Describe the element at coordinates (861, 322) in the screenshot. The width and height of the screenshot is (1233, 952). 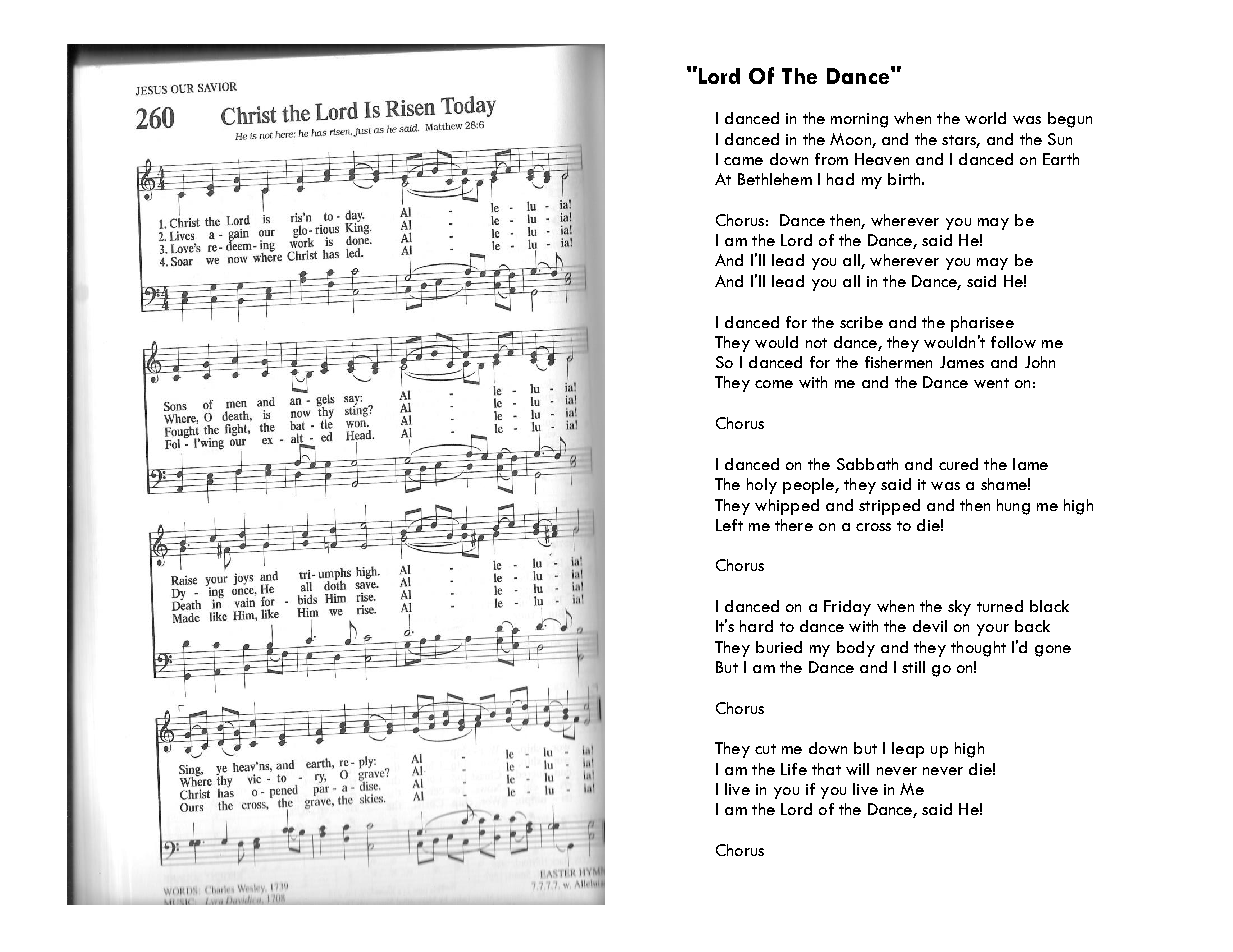
I see `scribe` at that location.
